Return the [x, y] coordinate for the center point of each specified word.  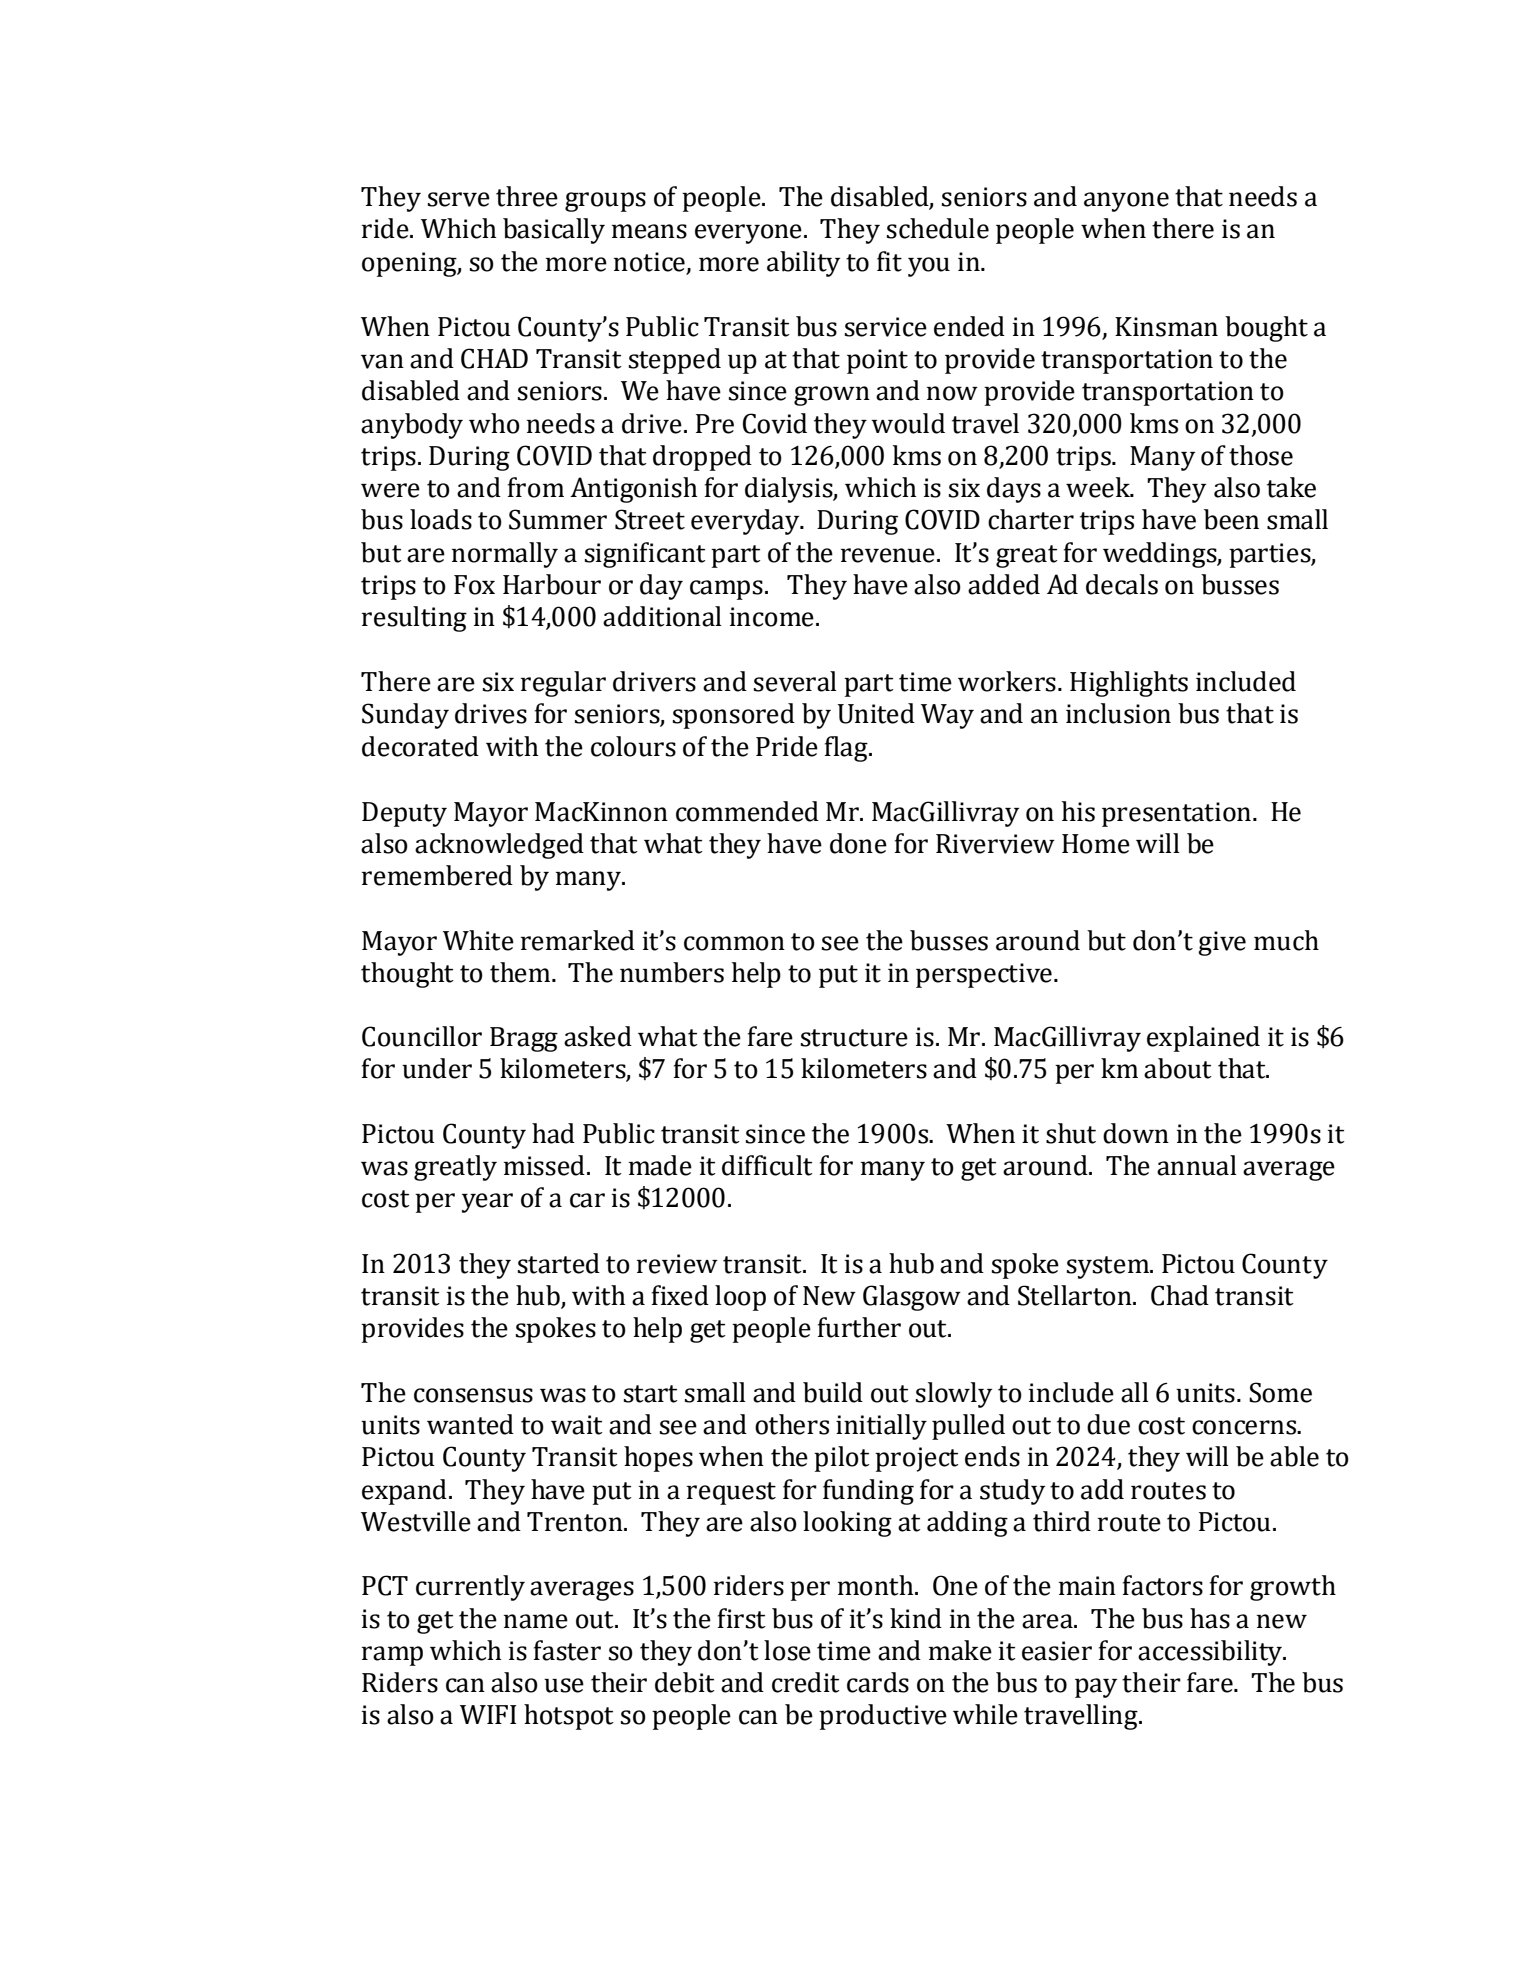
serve [459, 199]
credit [806, 1682]
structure [854, 1038]
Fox [474, 585]
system [1109, 1267]
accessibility [1211, 1653]
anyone [1126, 202]
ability [803, 264]
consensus [473, 1395]
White [478, 940]
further [859, 1327]
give [1222, 943]
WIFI [488, 1714]
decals [1122, 584]
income [772, 617]
